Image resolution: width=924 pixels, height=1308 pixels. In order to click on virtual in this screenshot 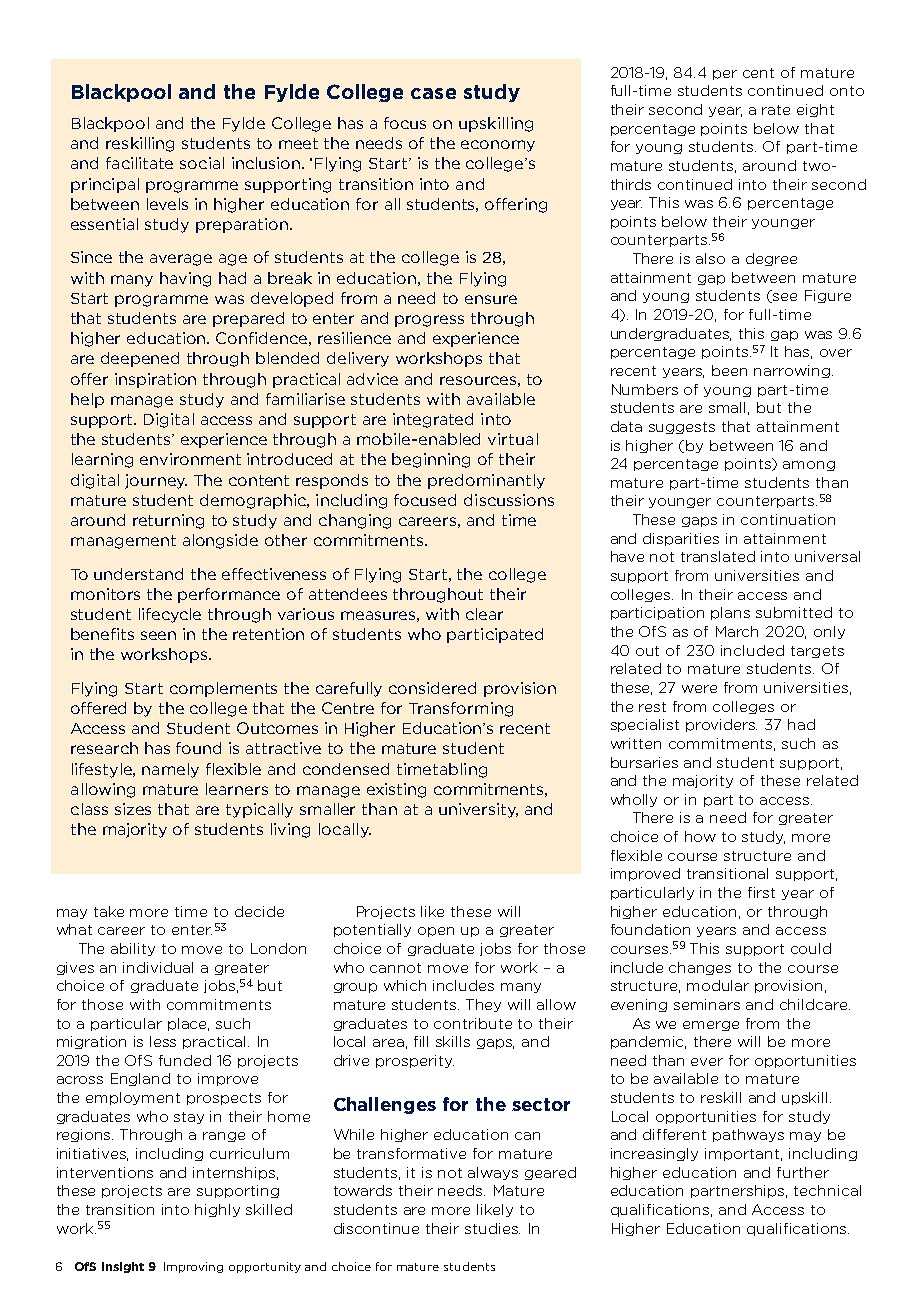, I will do `click(513, 439)`.
